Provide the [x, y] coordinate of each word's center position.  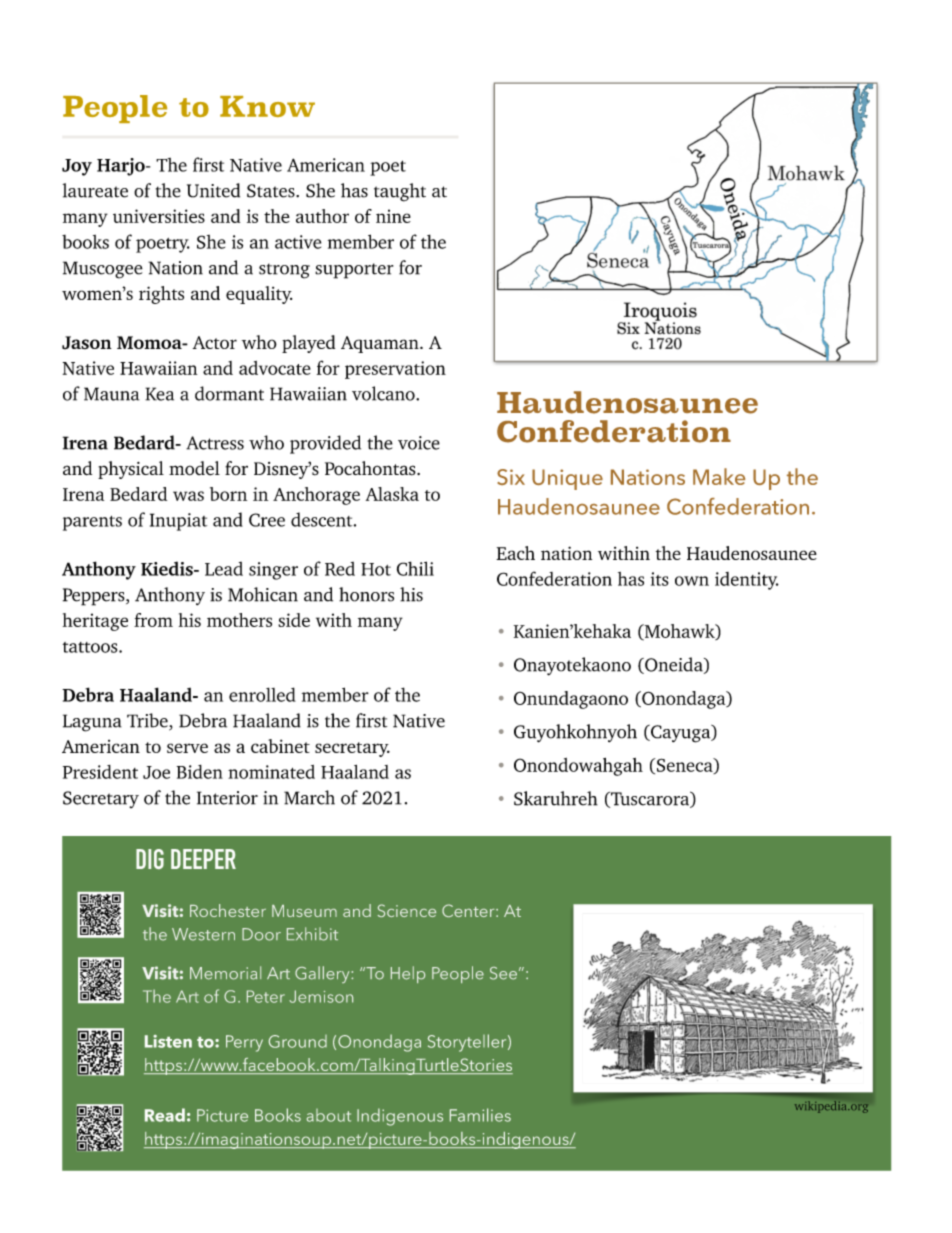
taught [400, 192]
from [153, 620]
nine [393, 216]
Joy [77, 167]
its [660, 579]
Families [480, 1115]
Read [165, 1115]
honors [366, 594]
